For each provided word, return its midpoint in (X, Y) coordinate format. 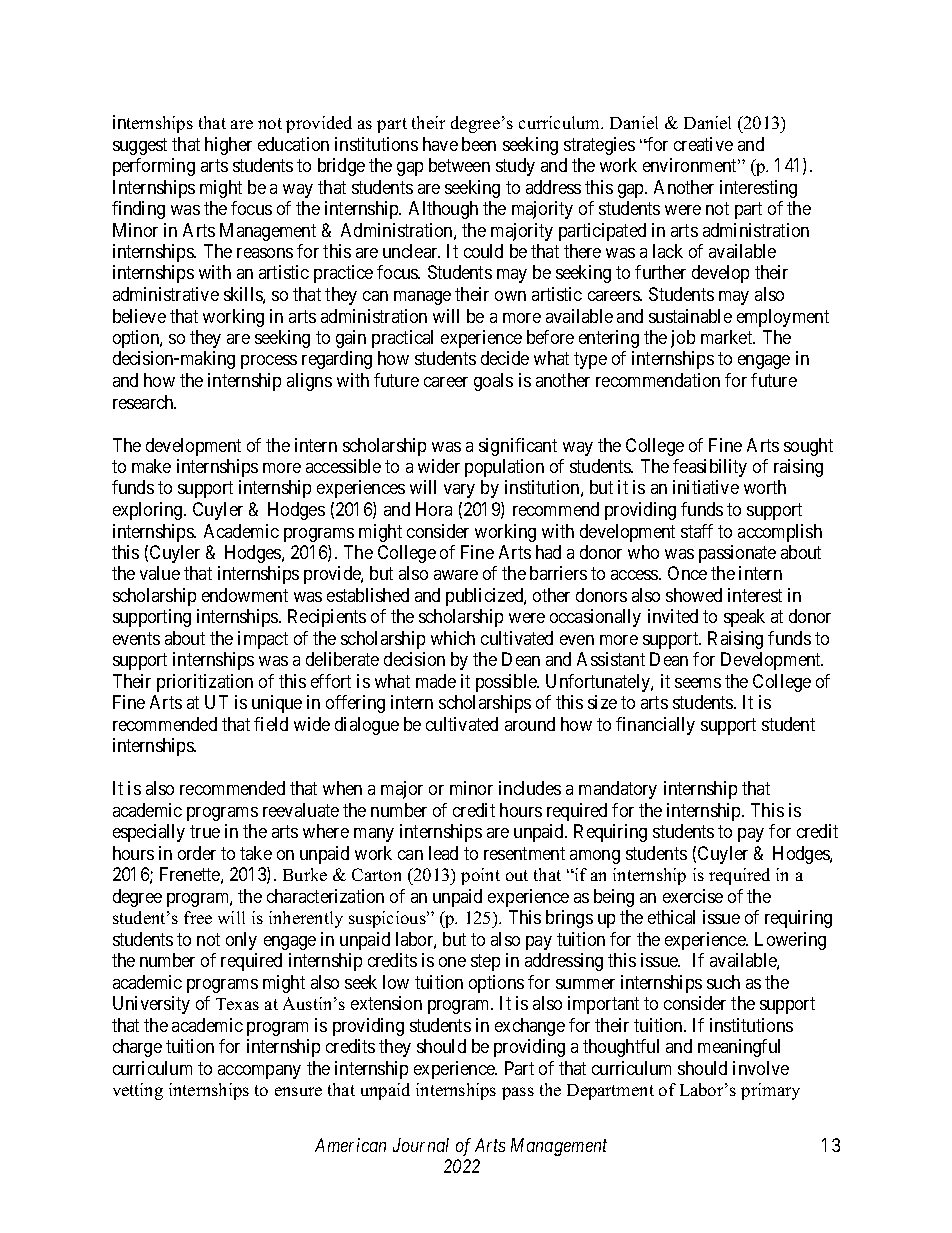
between (459, 165)
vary (459, 491)
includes (530, 788)
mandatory (618, 790)
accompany (259, 1072)
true (205, 831)
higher (228, 146)
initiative (706, 487)
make (151, 466)
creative (703, 144)
